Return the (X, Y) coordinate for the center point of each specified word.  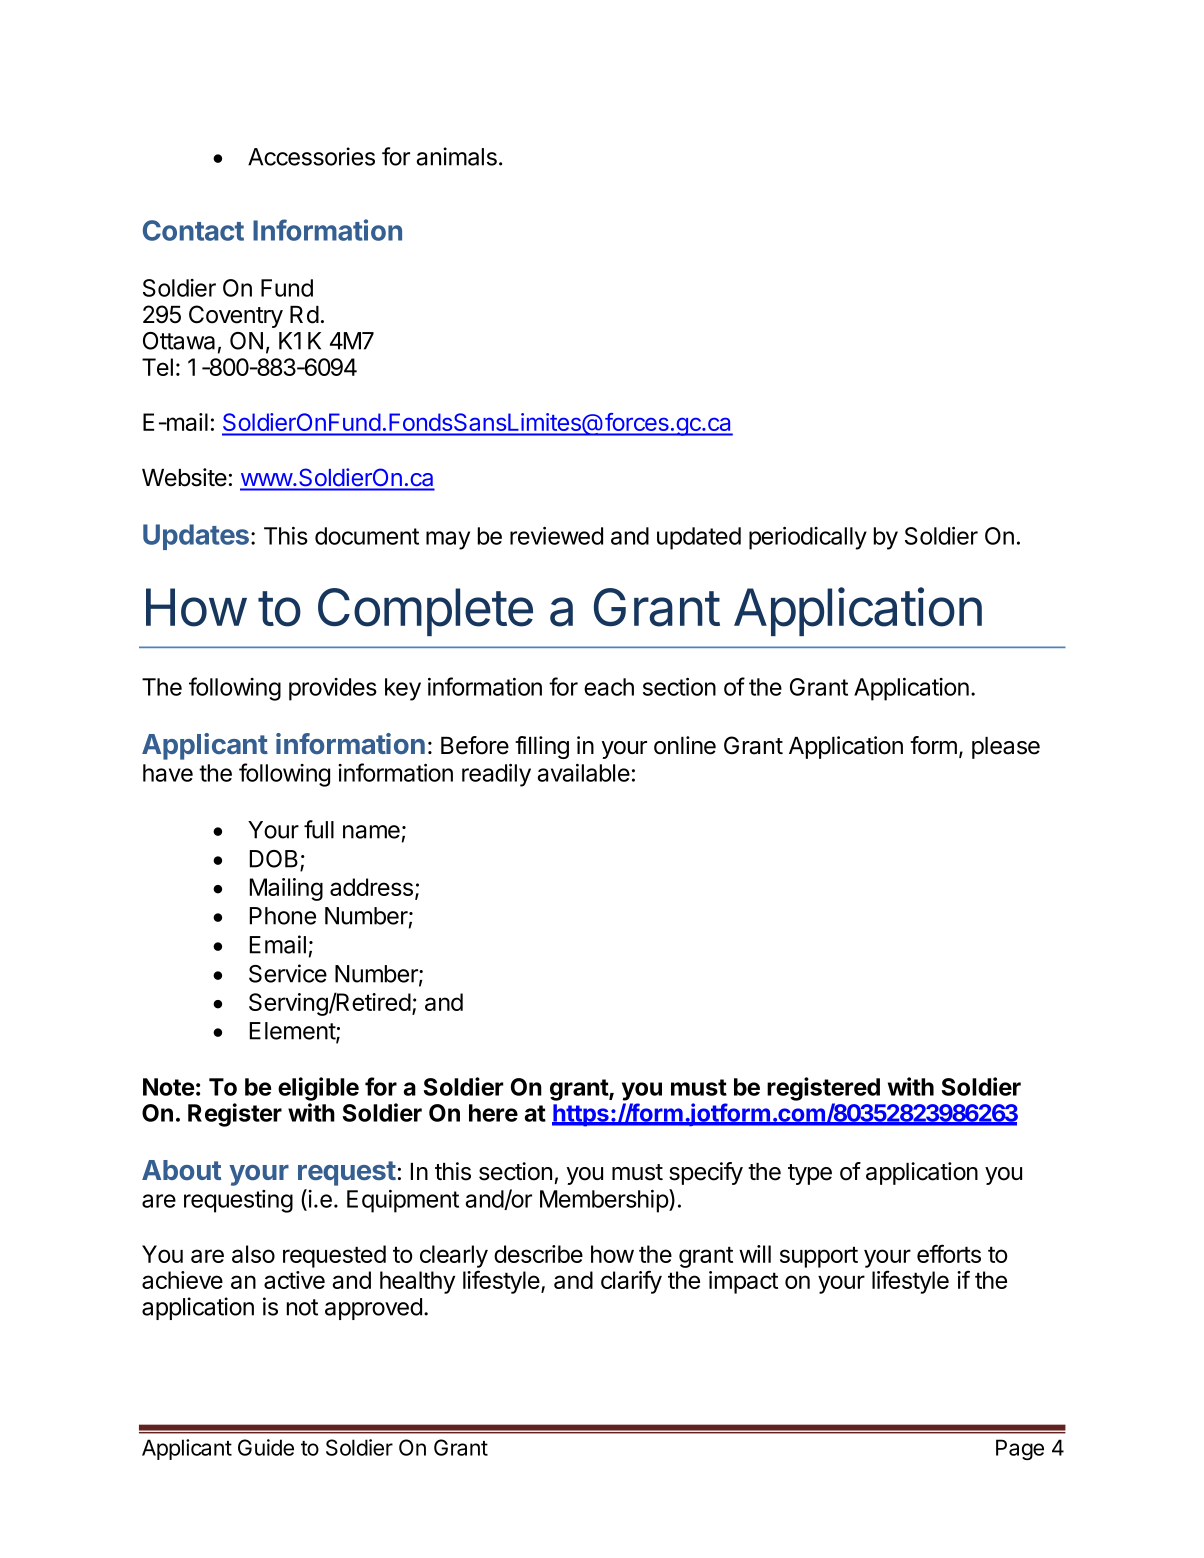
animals (457, 156)
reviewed (556, 536)
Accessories (311, 156)
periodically (808, 538)
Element (293, 1032)
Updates (196, 537)
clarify (631, 1282)
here (493, 1113)
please (1006, 748)
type (810, 1174)
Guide (266, 1447)
